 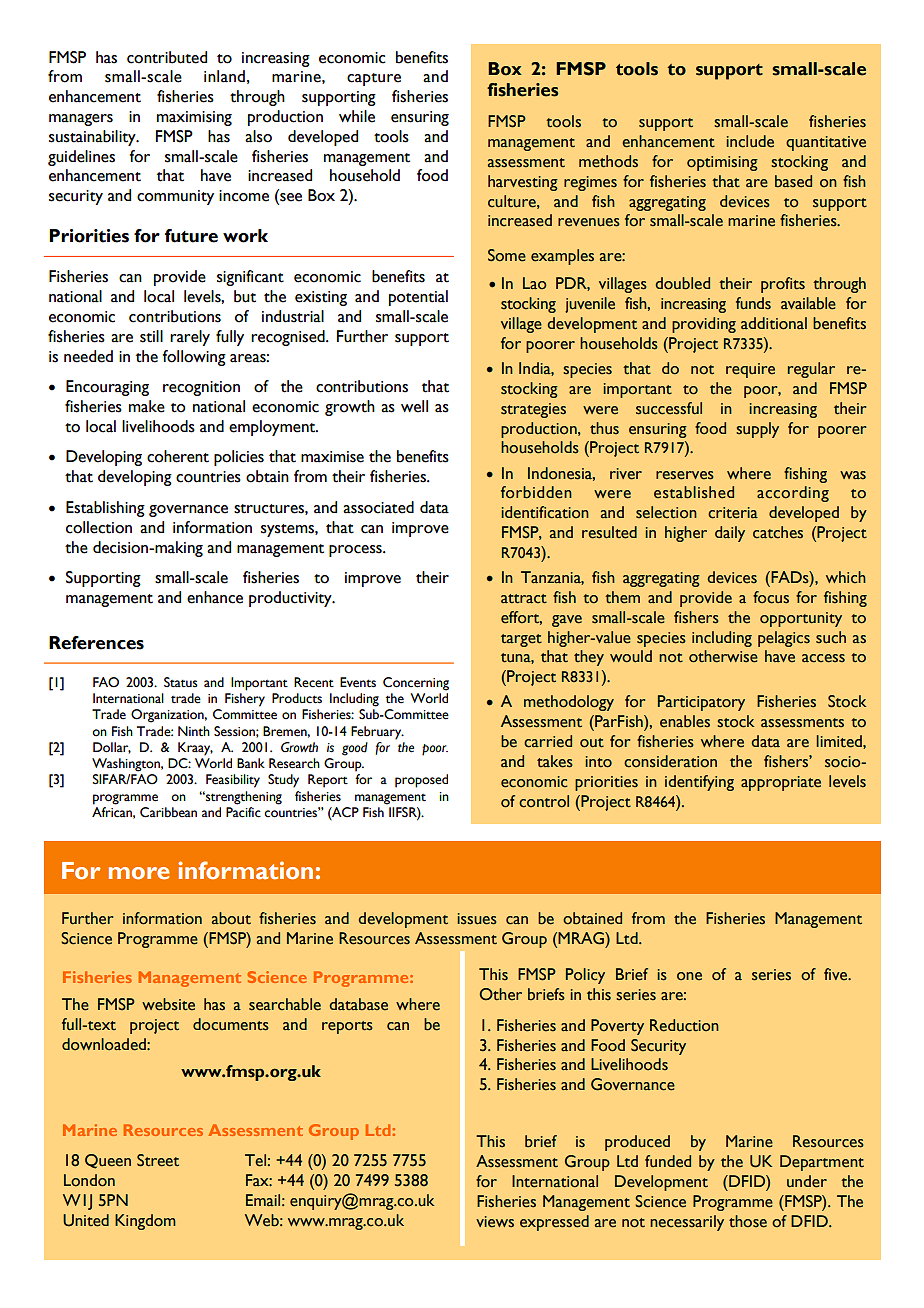 What do you see at coordinates (181, 682) in the document?
I see `Status` at bounding box center [181, 682].
